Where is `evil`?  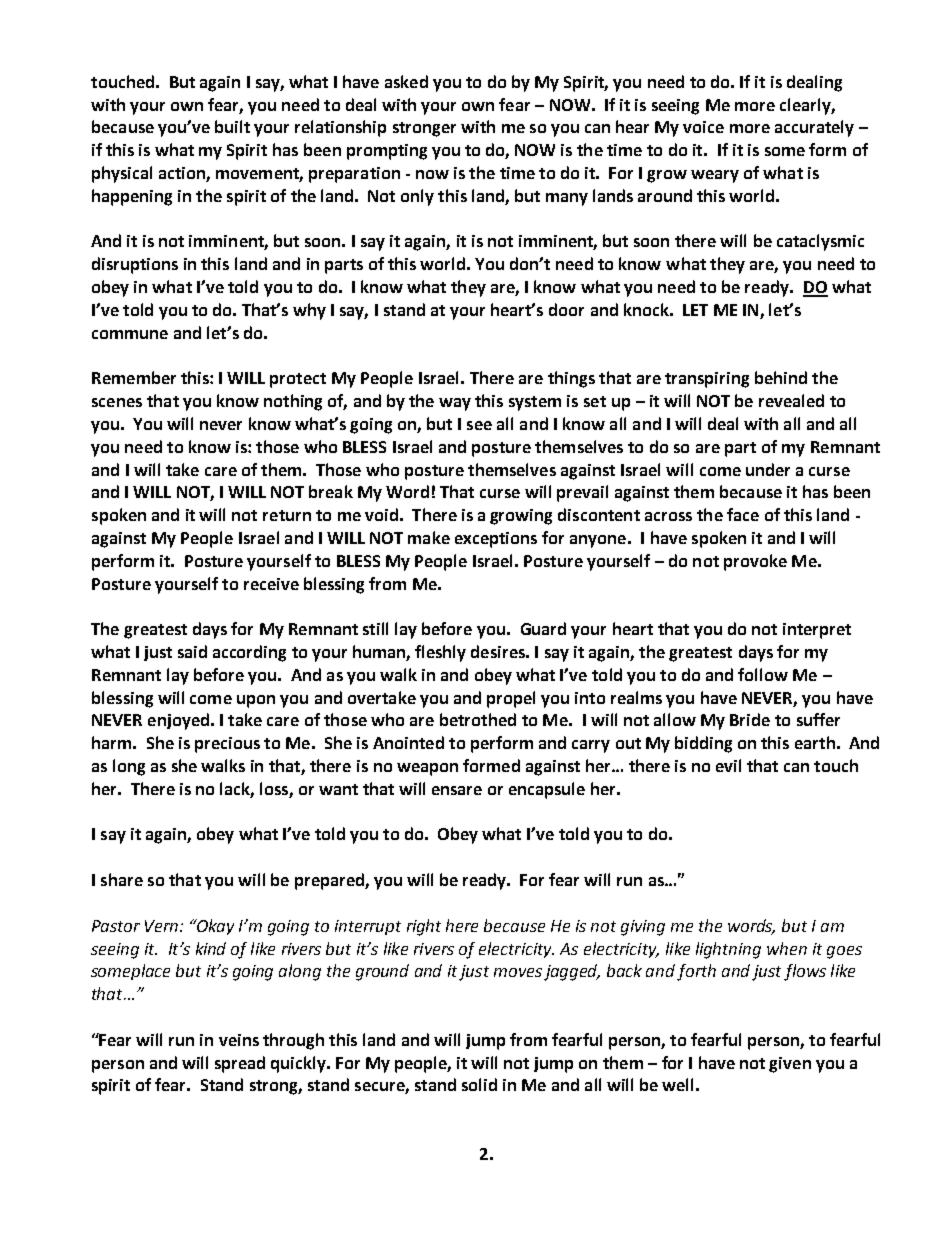 evil is located at coordinates (728, 765).
